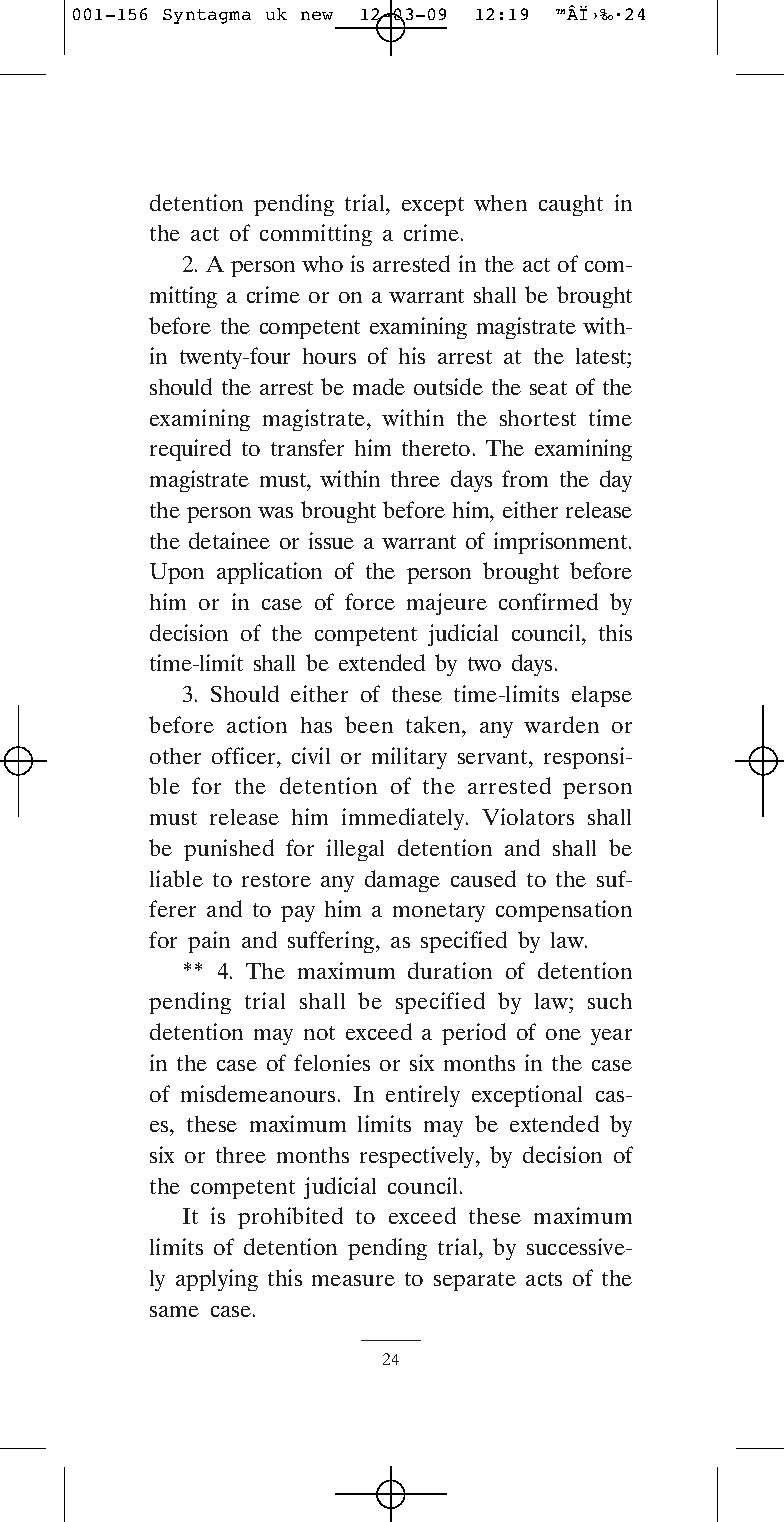  I want to click on same, so click(174, 1311).
